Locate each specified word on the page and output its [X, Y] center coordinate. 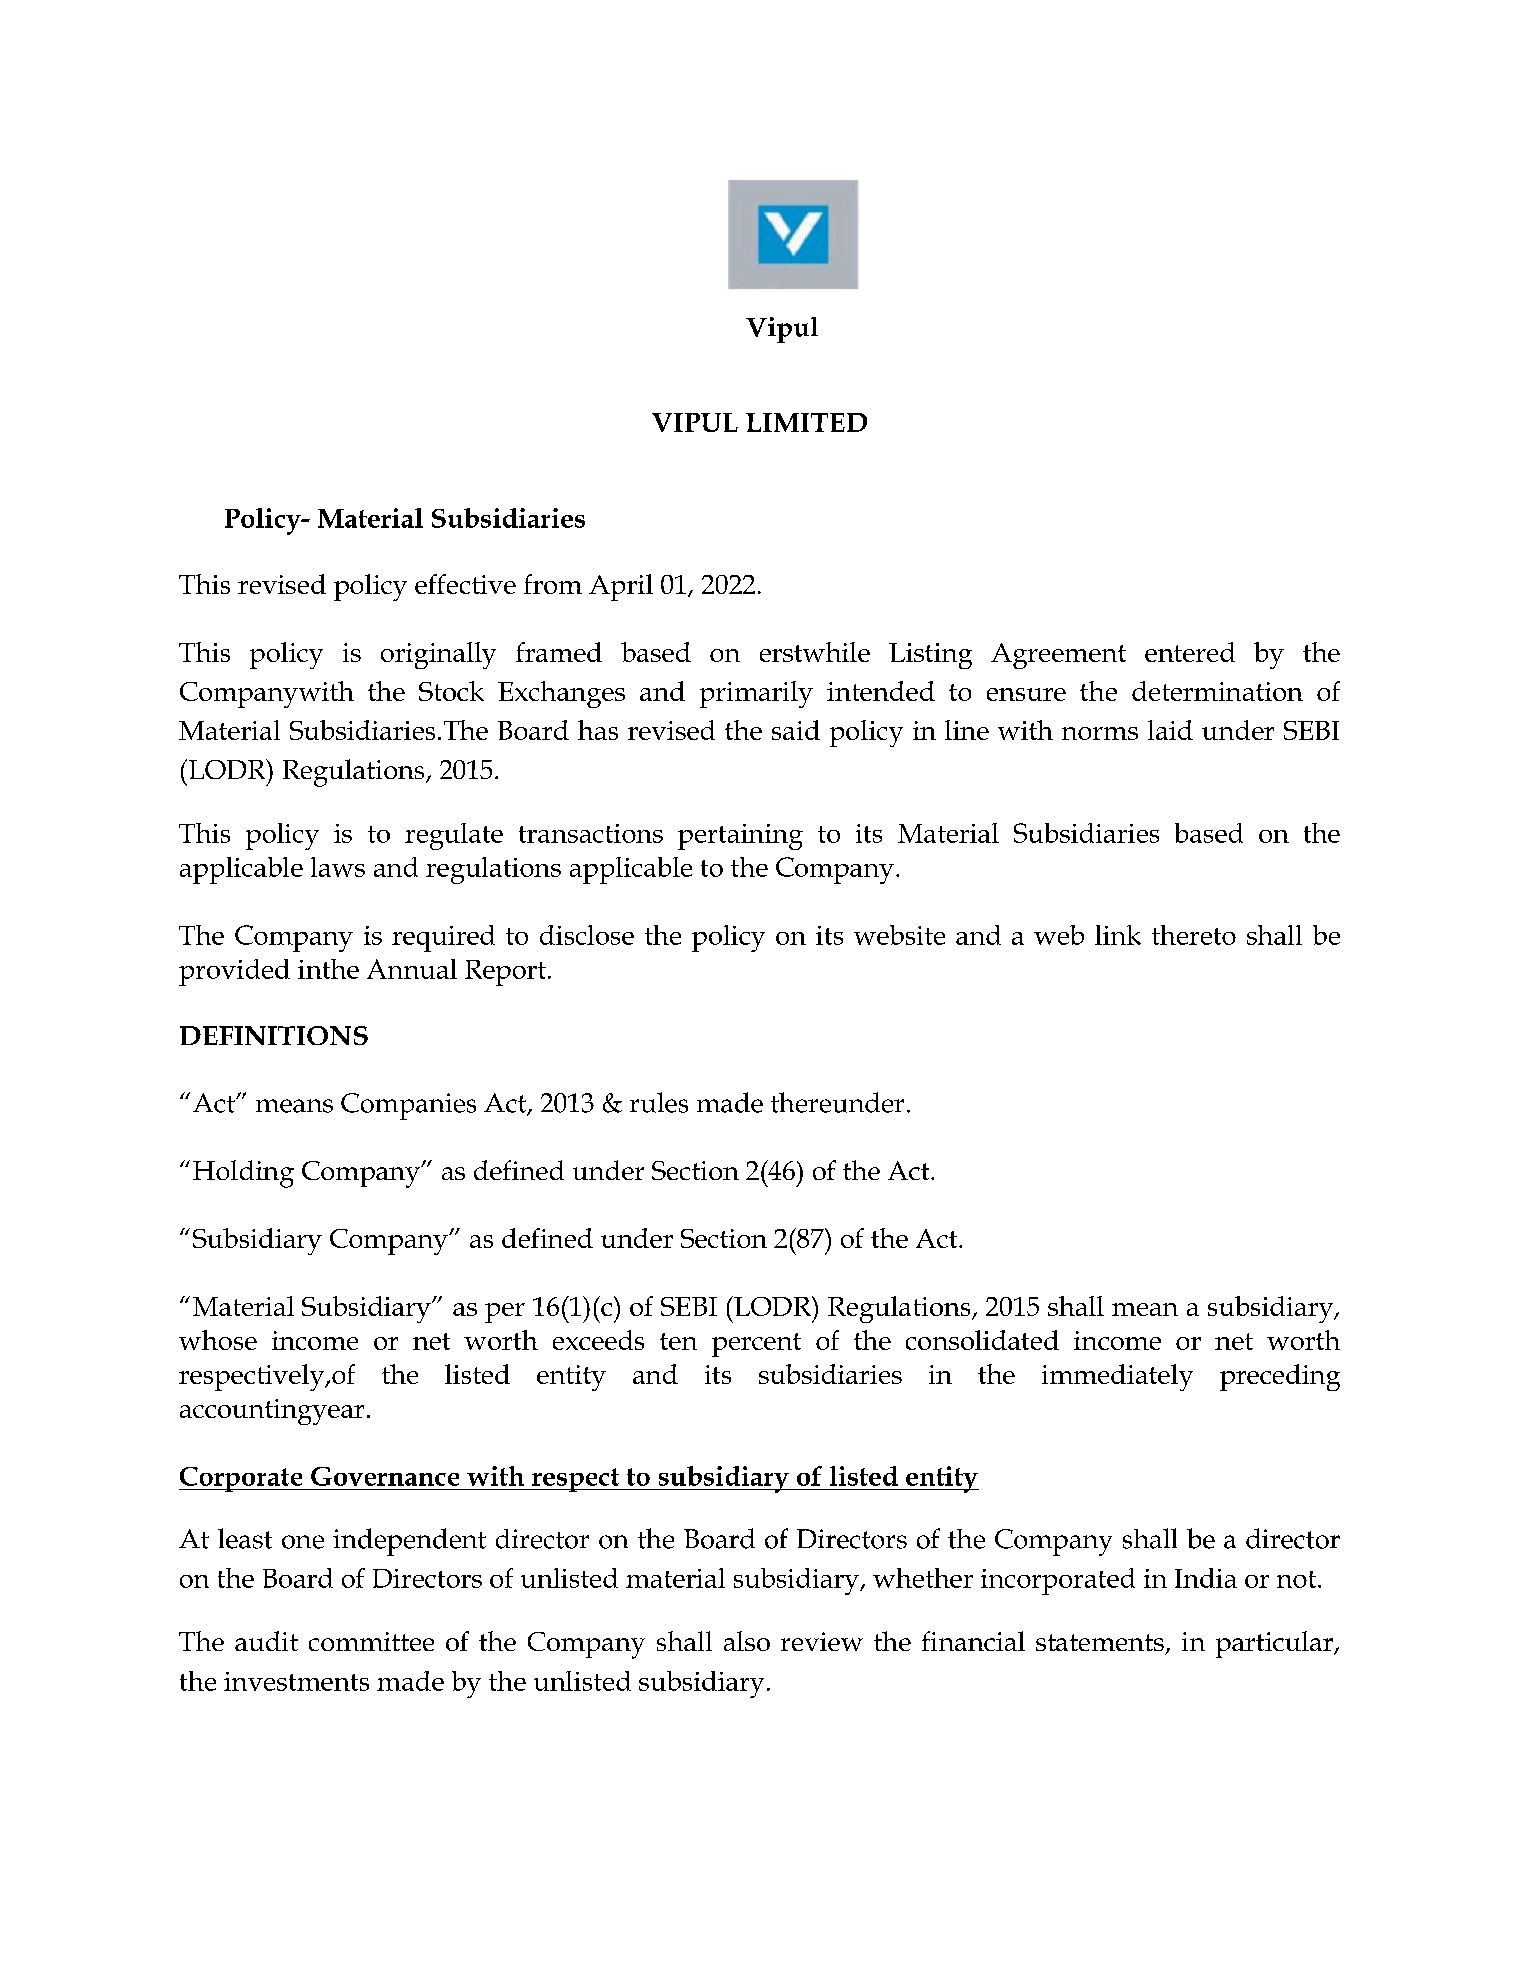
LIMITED [806, 422]
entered [1190, 652]
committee [371, 1641]
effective [465, 584]
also [747, 1641]
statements [1100, 1642]
